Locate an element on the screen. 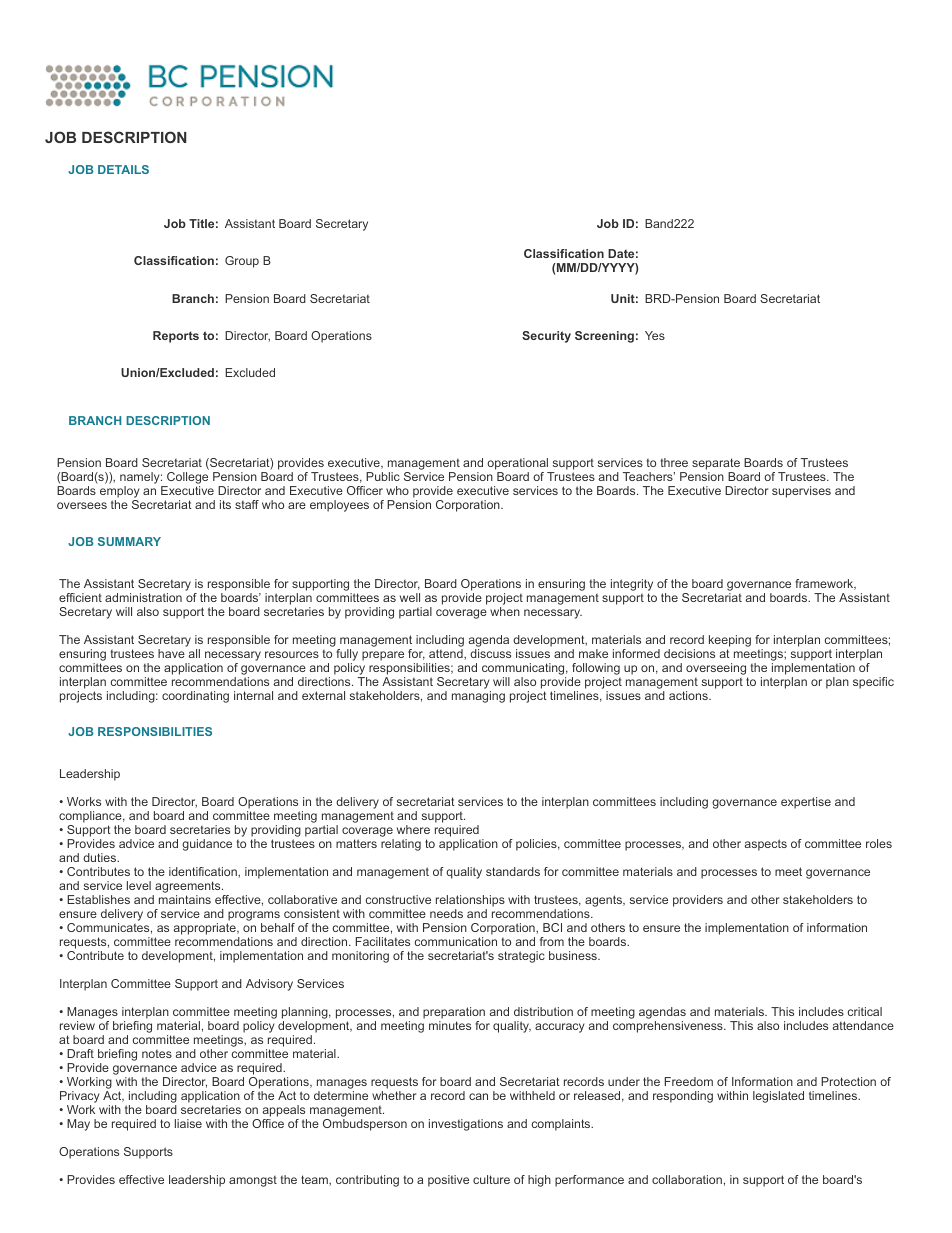 This screenshot has width=952, height=1233. have is located at coordinates (171, 653).
